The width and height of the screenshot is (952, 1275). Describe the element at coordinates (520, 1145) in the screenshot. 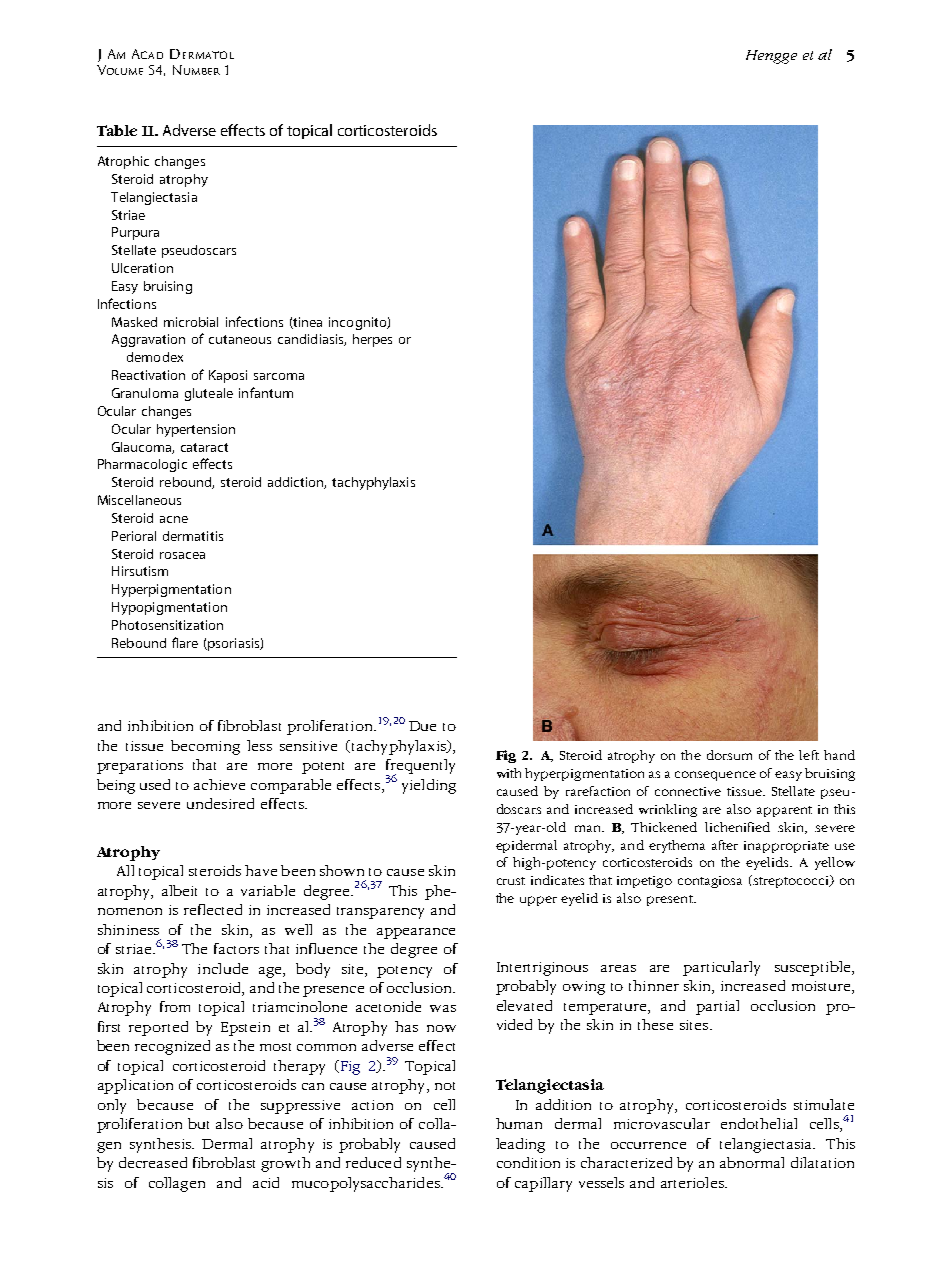

I see `leading` at that location.
